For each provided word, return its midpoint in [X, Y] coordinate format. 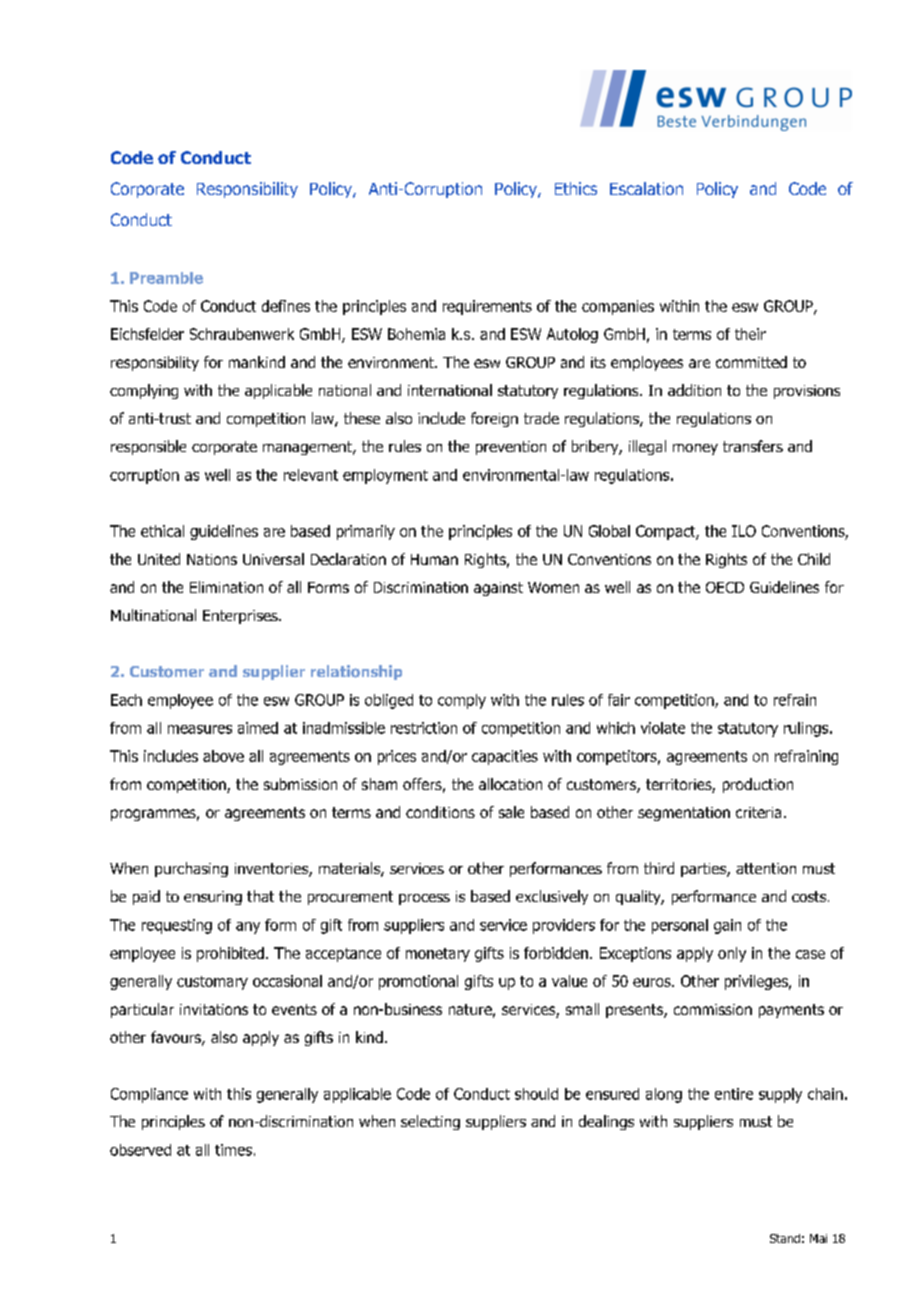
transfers [753, 446]
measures [200, 729]
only [732, 954]
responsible [148, 447]
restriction [424, 728]
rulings [807, 729]
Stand [785, 1238]
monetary [438, 955]
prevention [511, 448]
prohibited [230, 954]
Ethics [576, 188]
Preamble [166, 278]
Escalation [646, 188]
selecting [430, 1122]
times [233, 1150]
